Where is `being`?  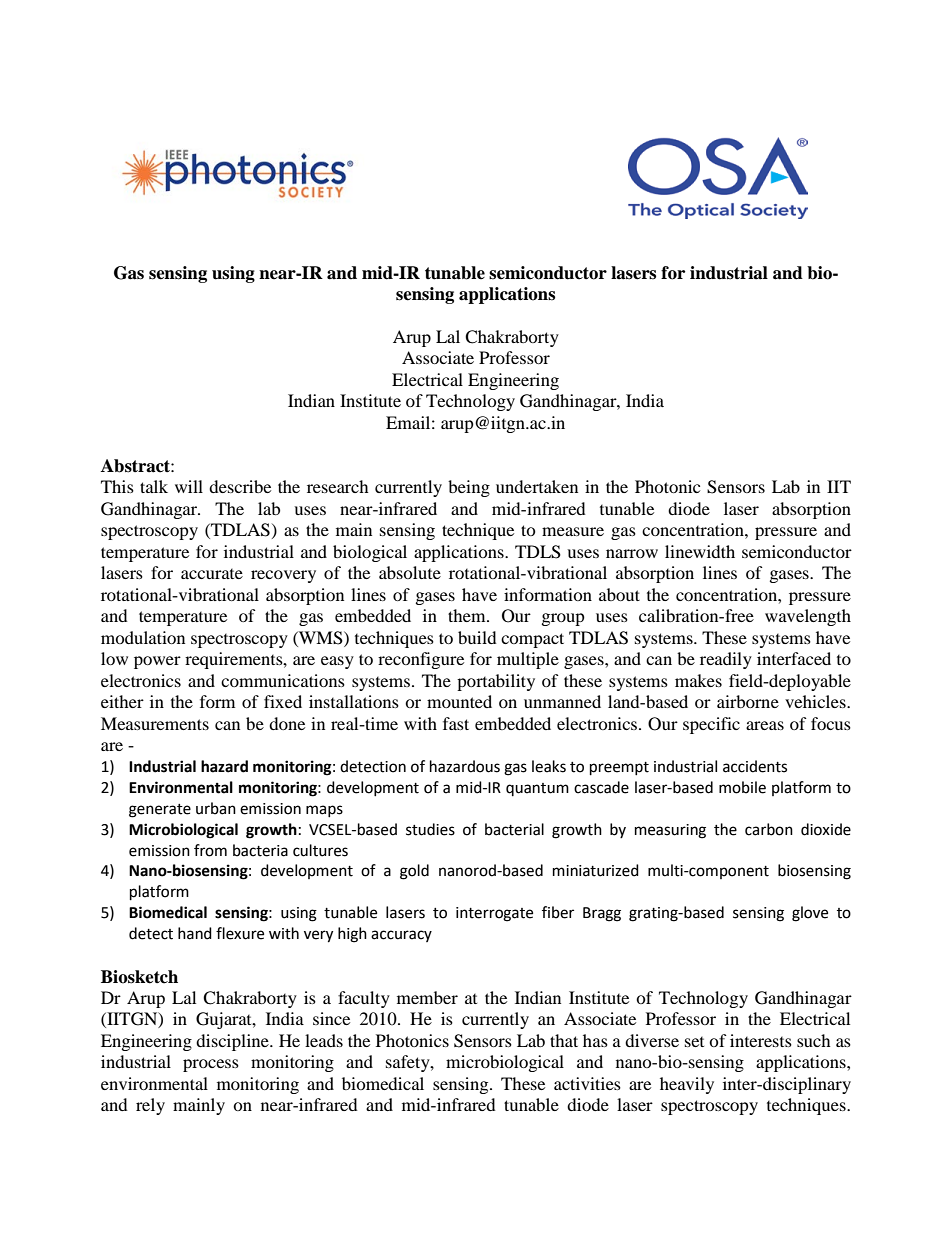
being is located at coordinates (469, 488).
